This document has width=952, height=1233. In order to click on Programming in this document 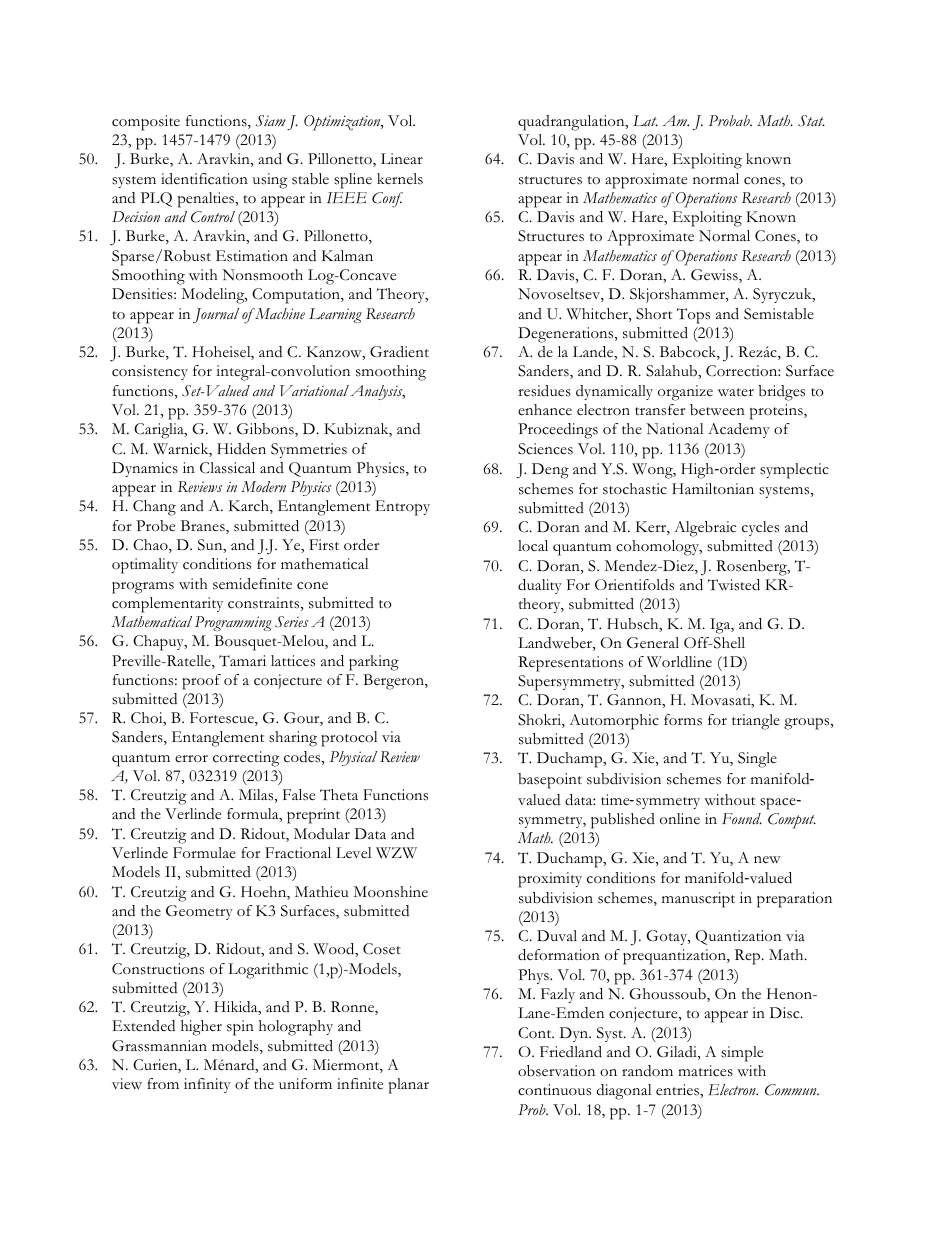, I will do `click(233, 623)`.
